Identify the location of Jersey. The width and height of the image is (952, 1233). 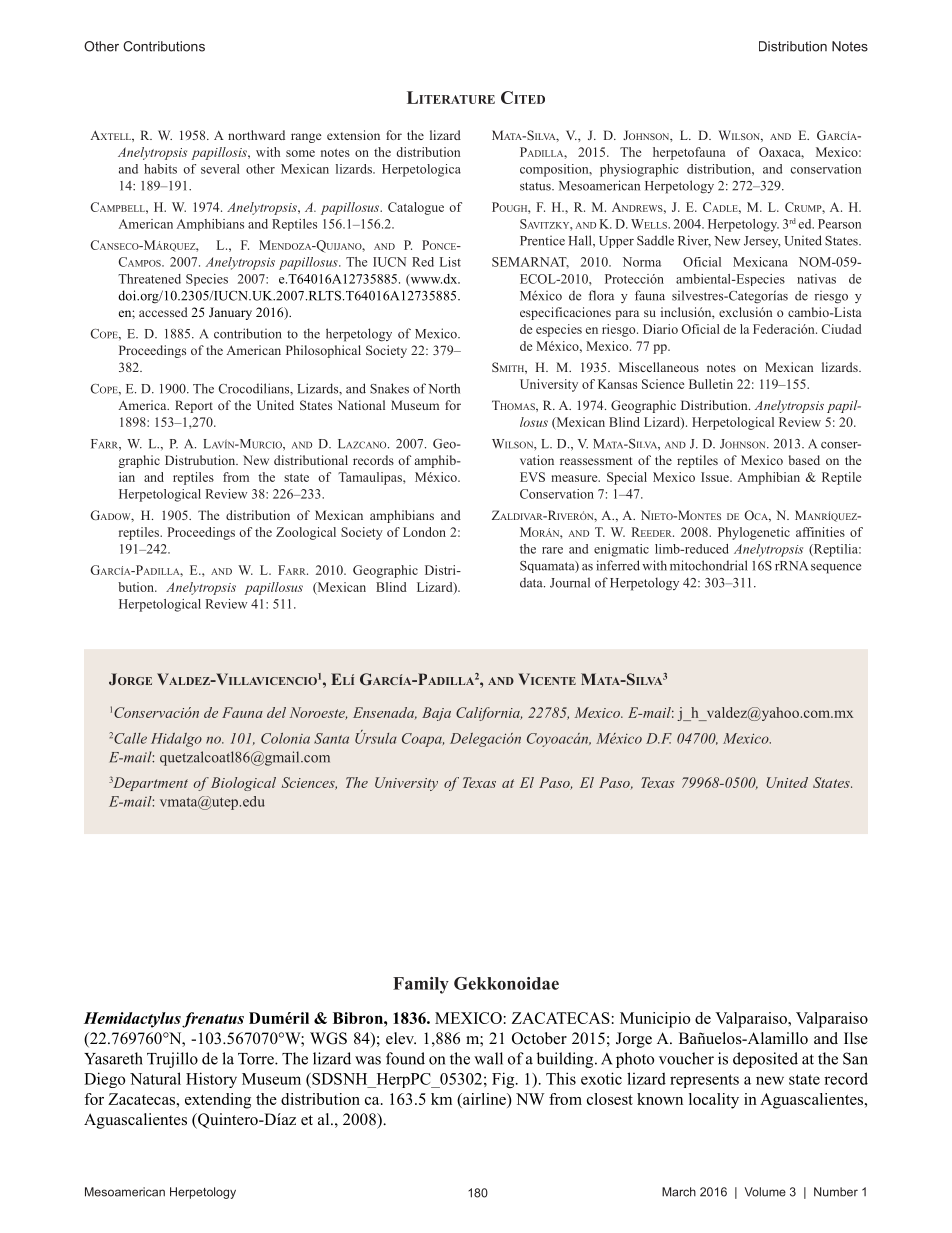
(762, 242).
